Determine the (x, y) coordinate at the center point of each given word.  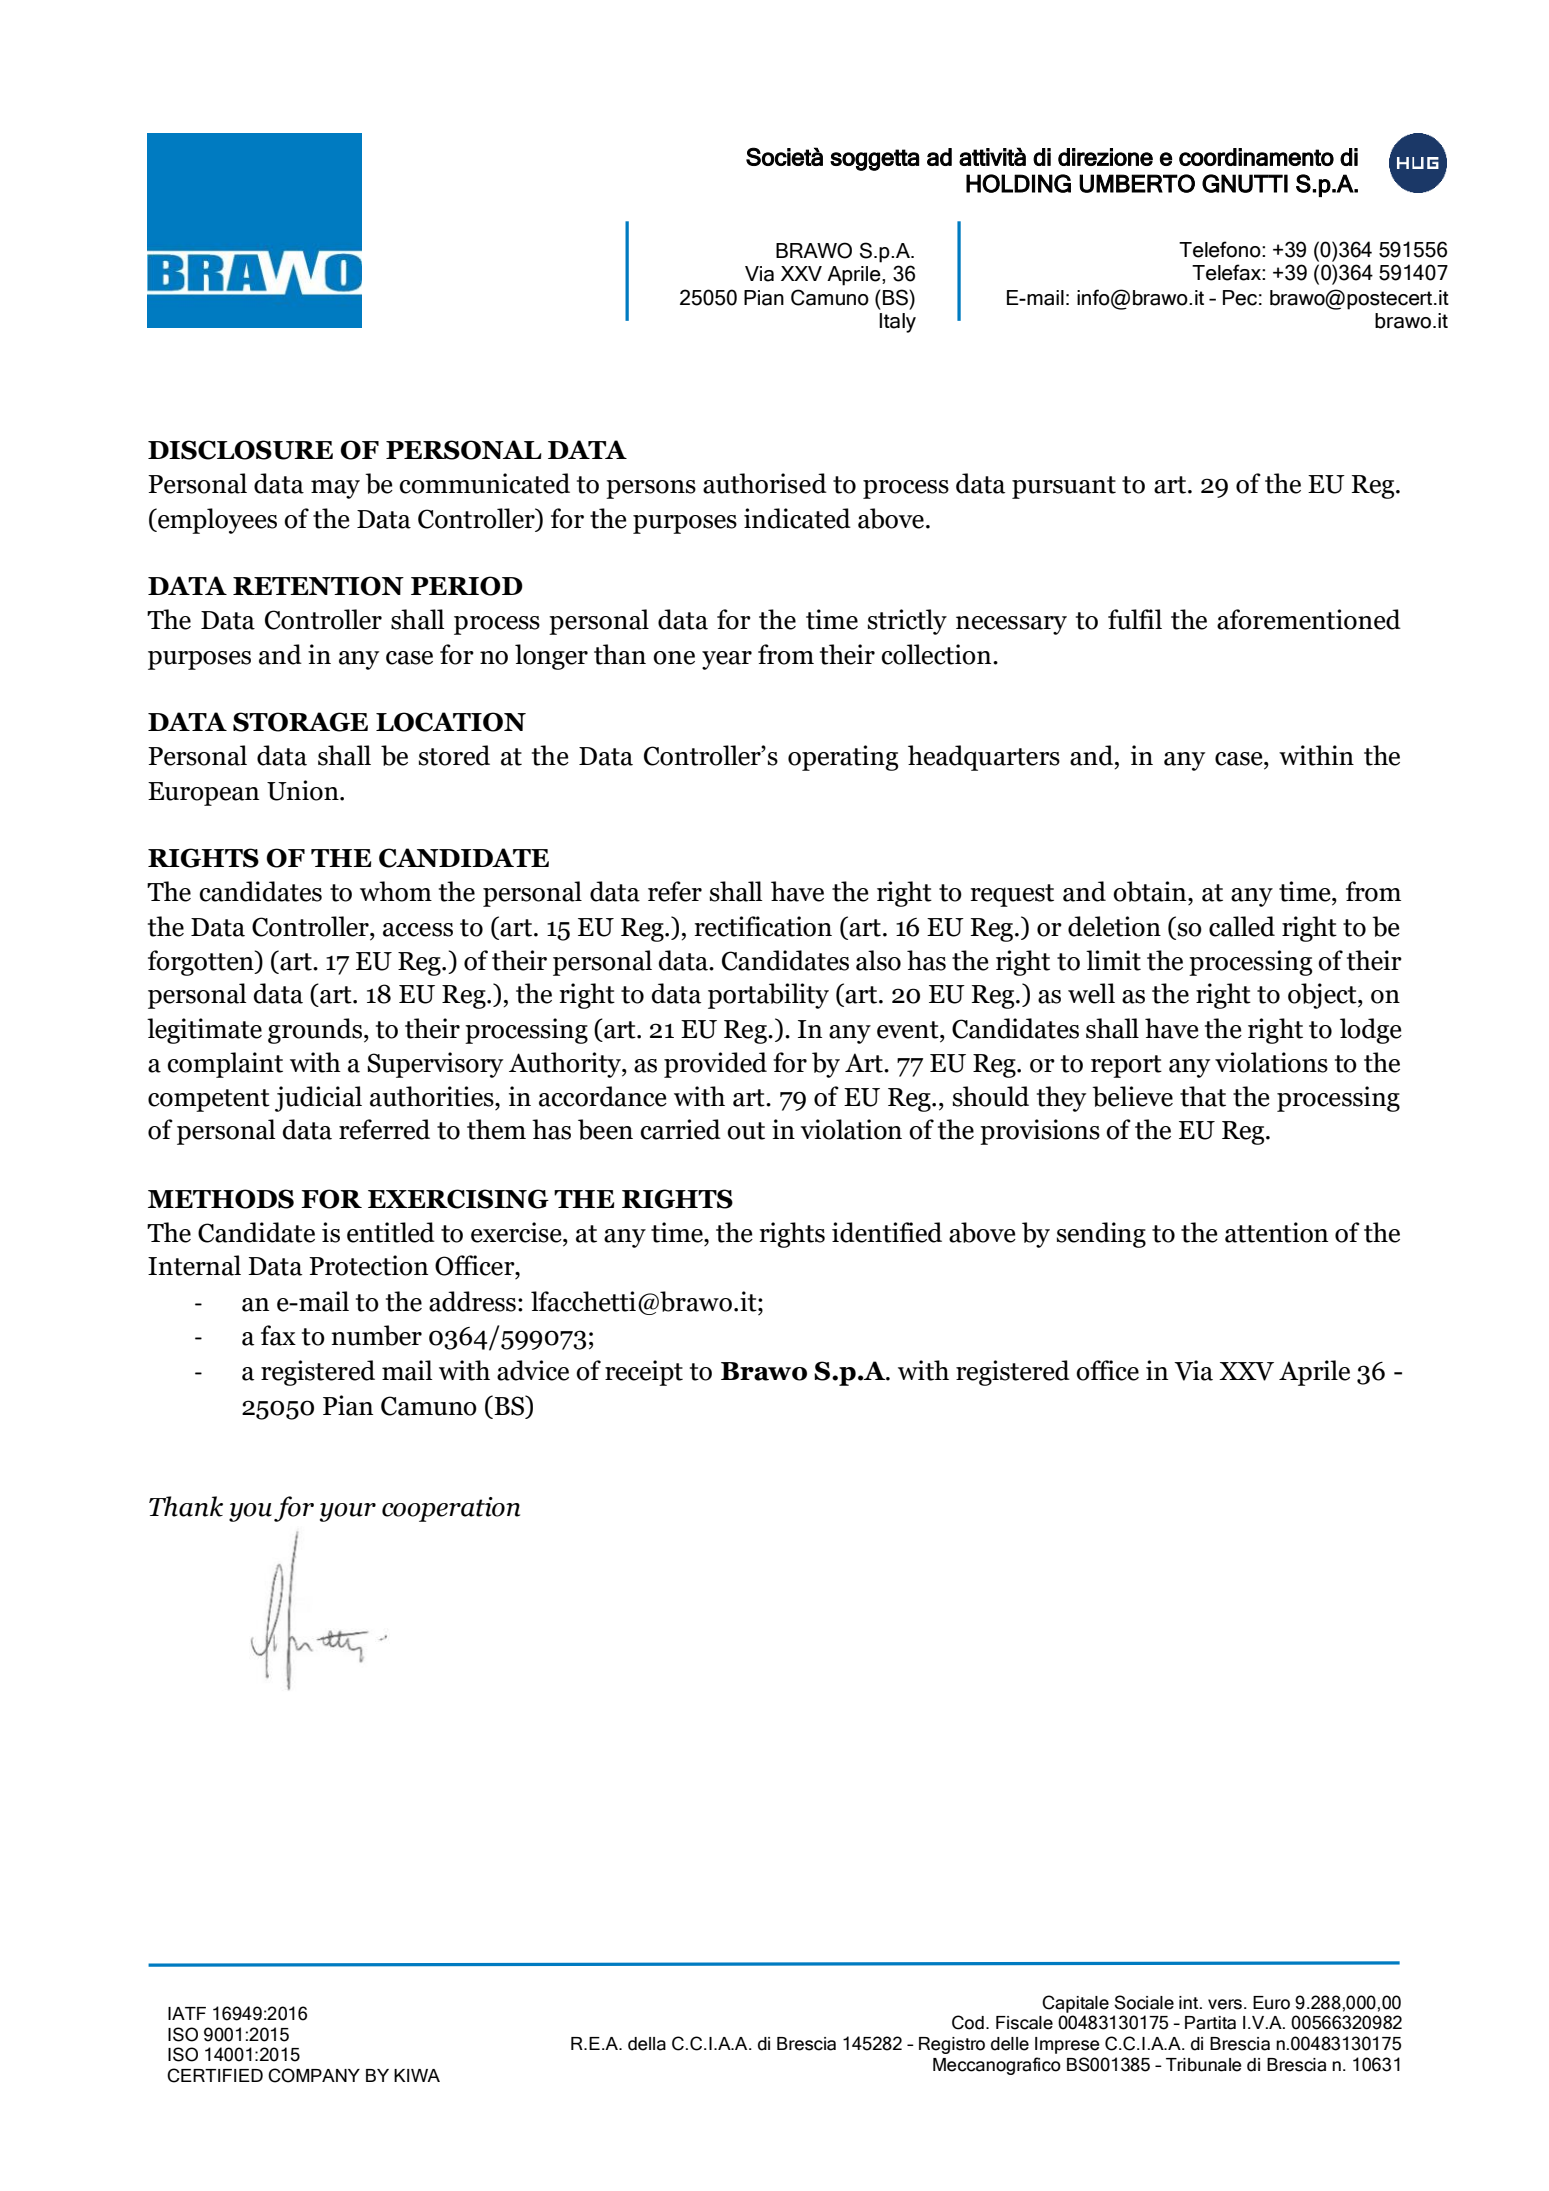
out (746, 1131)
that (1203, 1096)
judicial (318, 1099)
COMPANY (314, 2075)
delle (1010, 2044)
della (647, 2044)
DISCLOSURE (240, 450)
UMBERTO (1137, 183)
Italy (897, 323)
